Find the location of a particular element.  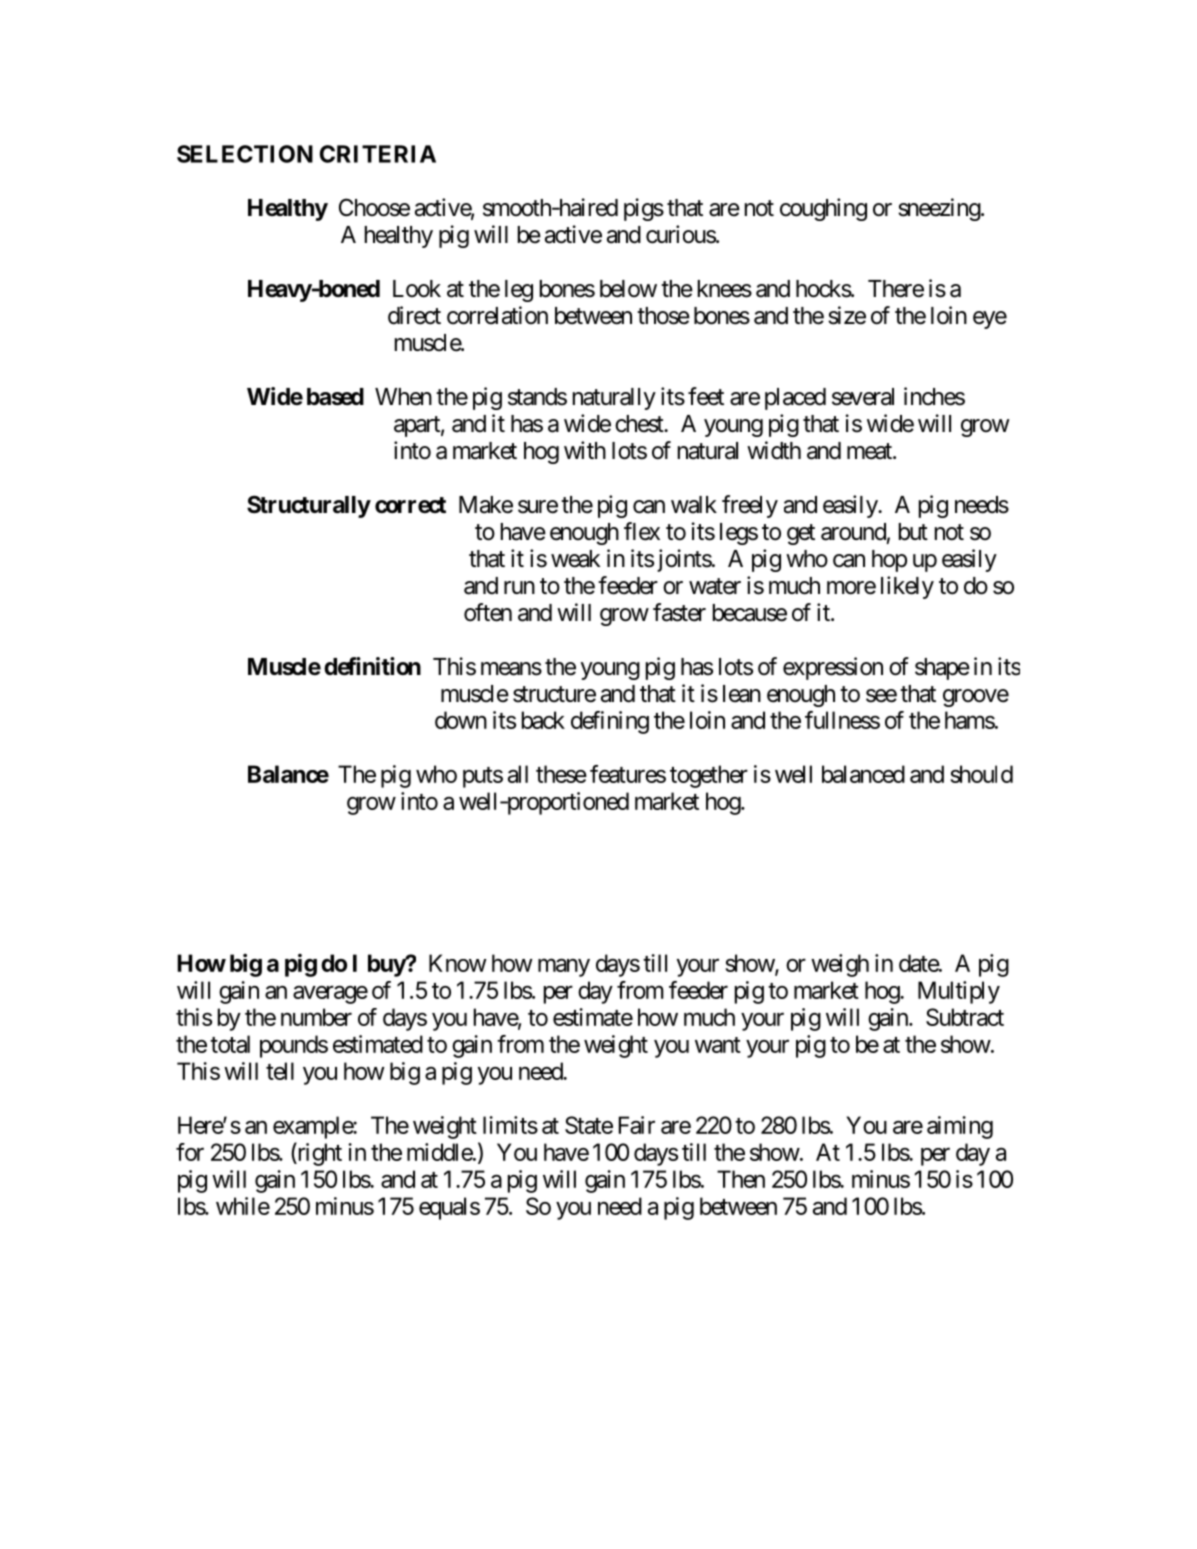

defining is located at coordinates (610, 722).
